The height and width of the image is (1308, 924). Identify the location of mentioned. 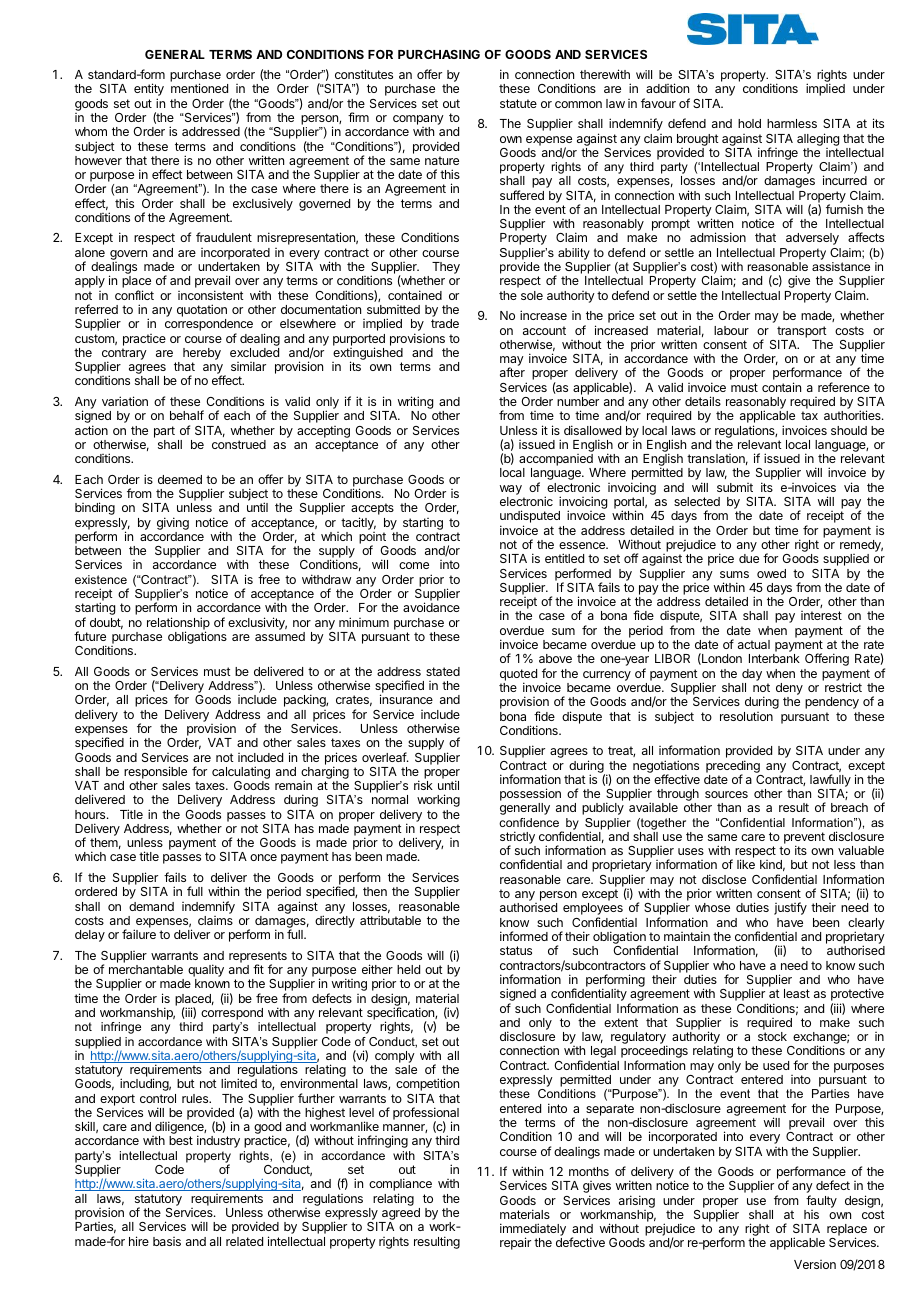
(199, 88).
